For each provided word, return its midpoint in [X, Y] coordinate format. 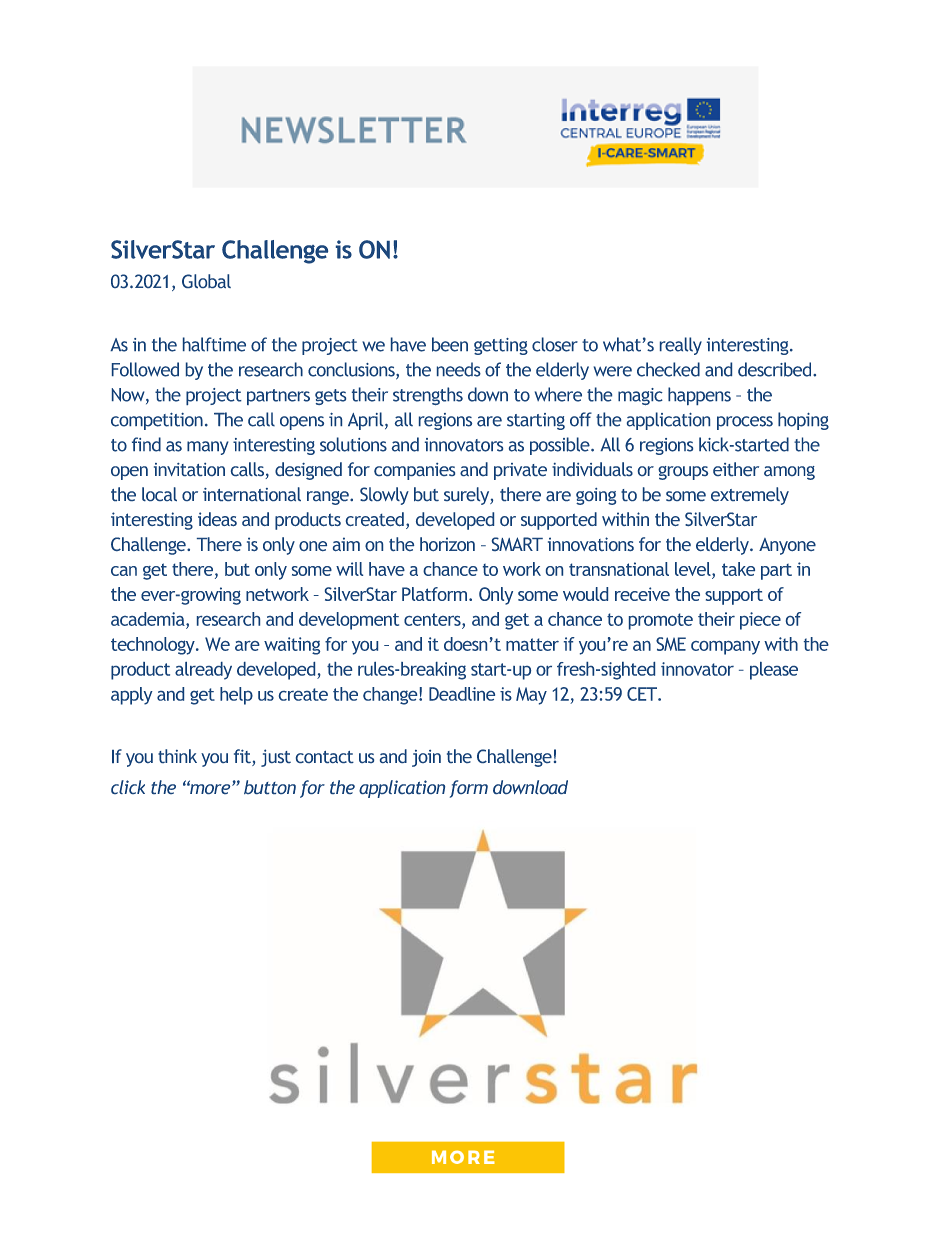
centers [433, 619]
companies [414, 471]
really [681, 346]
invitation [189, 469]
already [203, 671]
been [450, 344]
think [177, 756]
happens [699, 396]
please [774, 671]
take [738, 569]
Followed [145, 369]
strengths [428, 396]
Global [206, 281]
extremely [750, 496]
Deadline [462, 694]
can [124, 571]
